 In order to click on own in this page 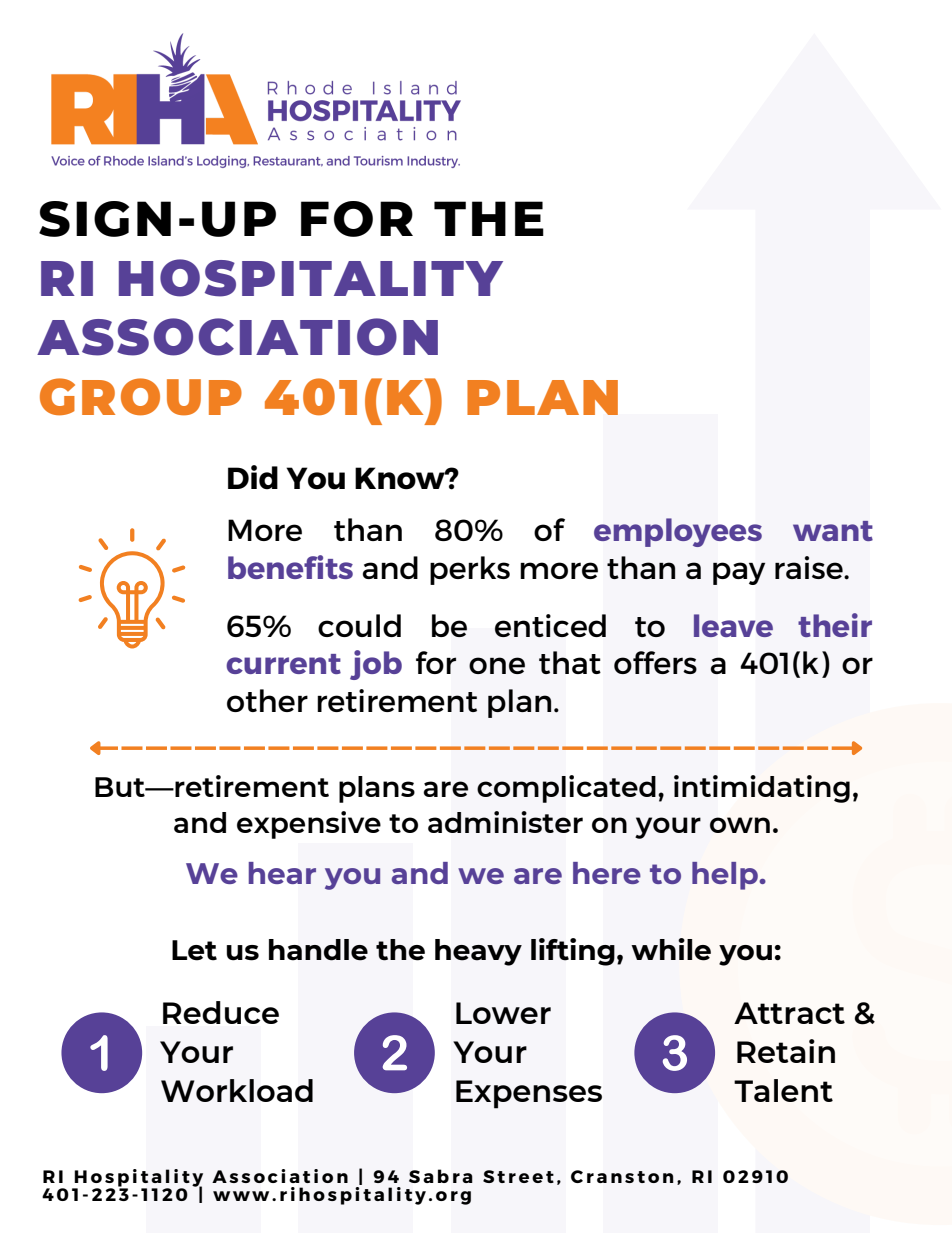, I will do `click(740, 825)`.
